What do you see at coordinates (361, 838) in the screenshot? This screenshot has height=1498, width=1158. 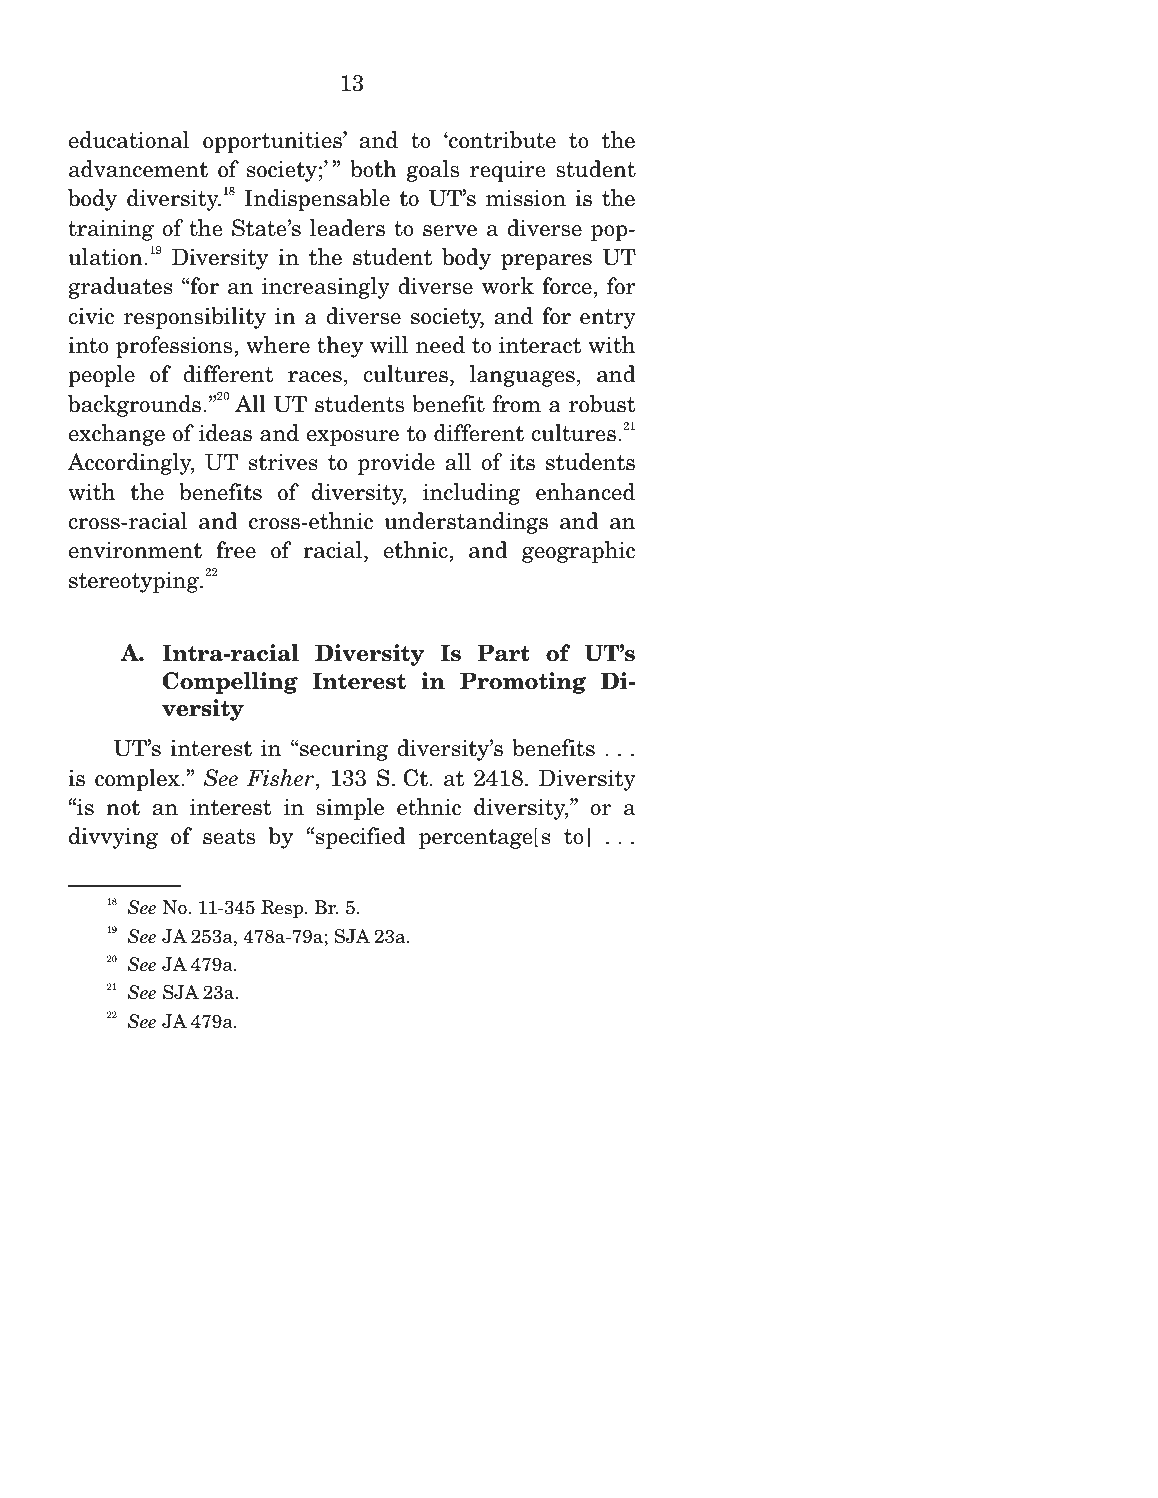 I see `specified` at bounding box center [361, 838].
